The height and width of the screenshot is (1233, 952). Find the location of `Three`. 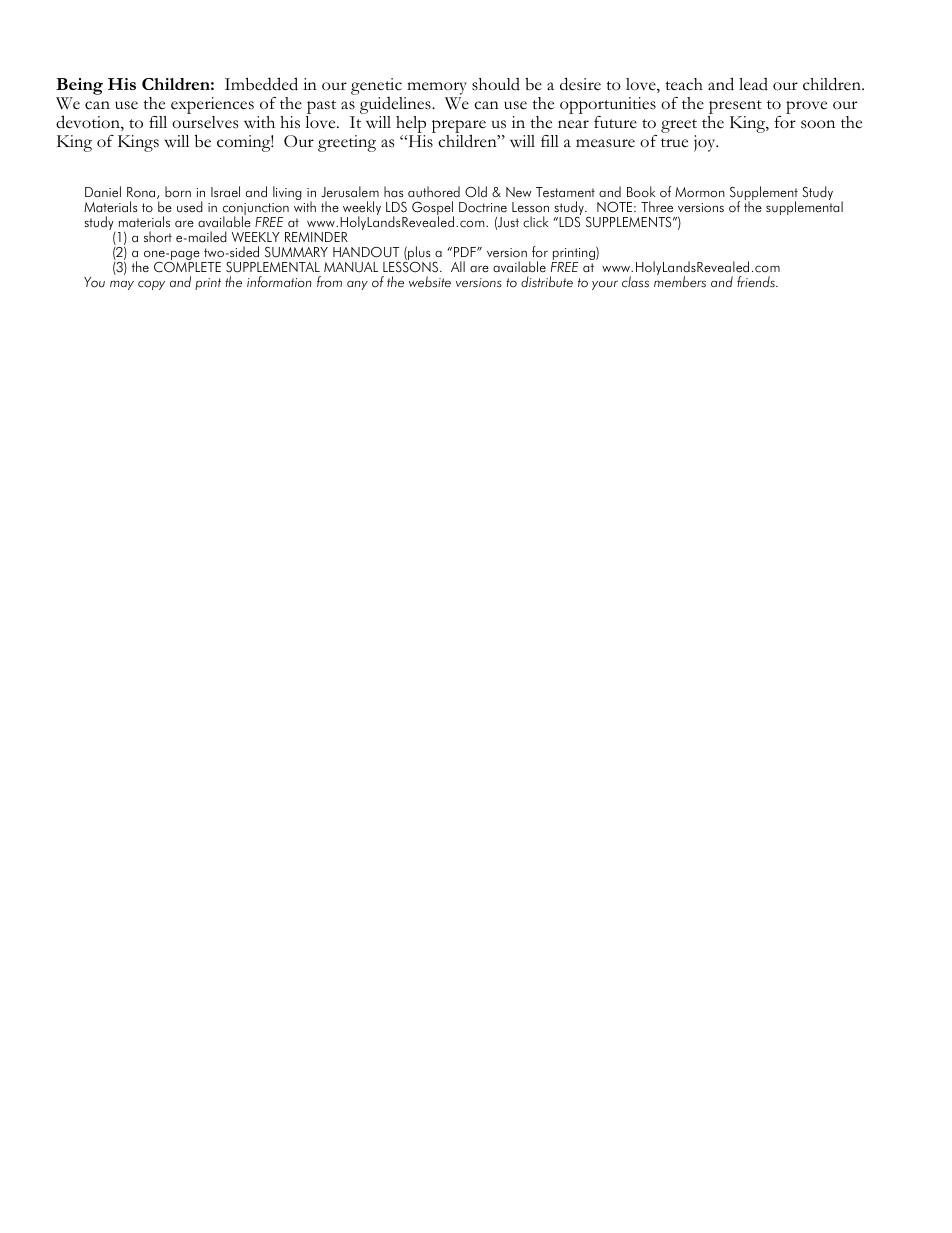

Three is located at coordinates (657, 207).
